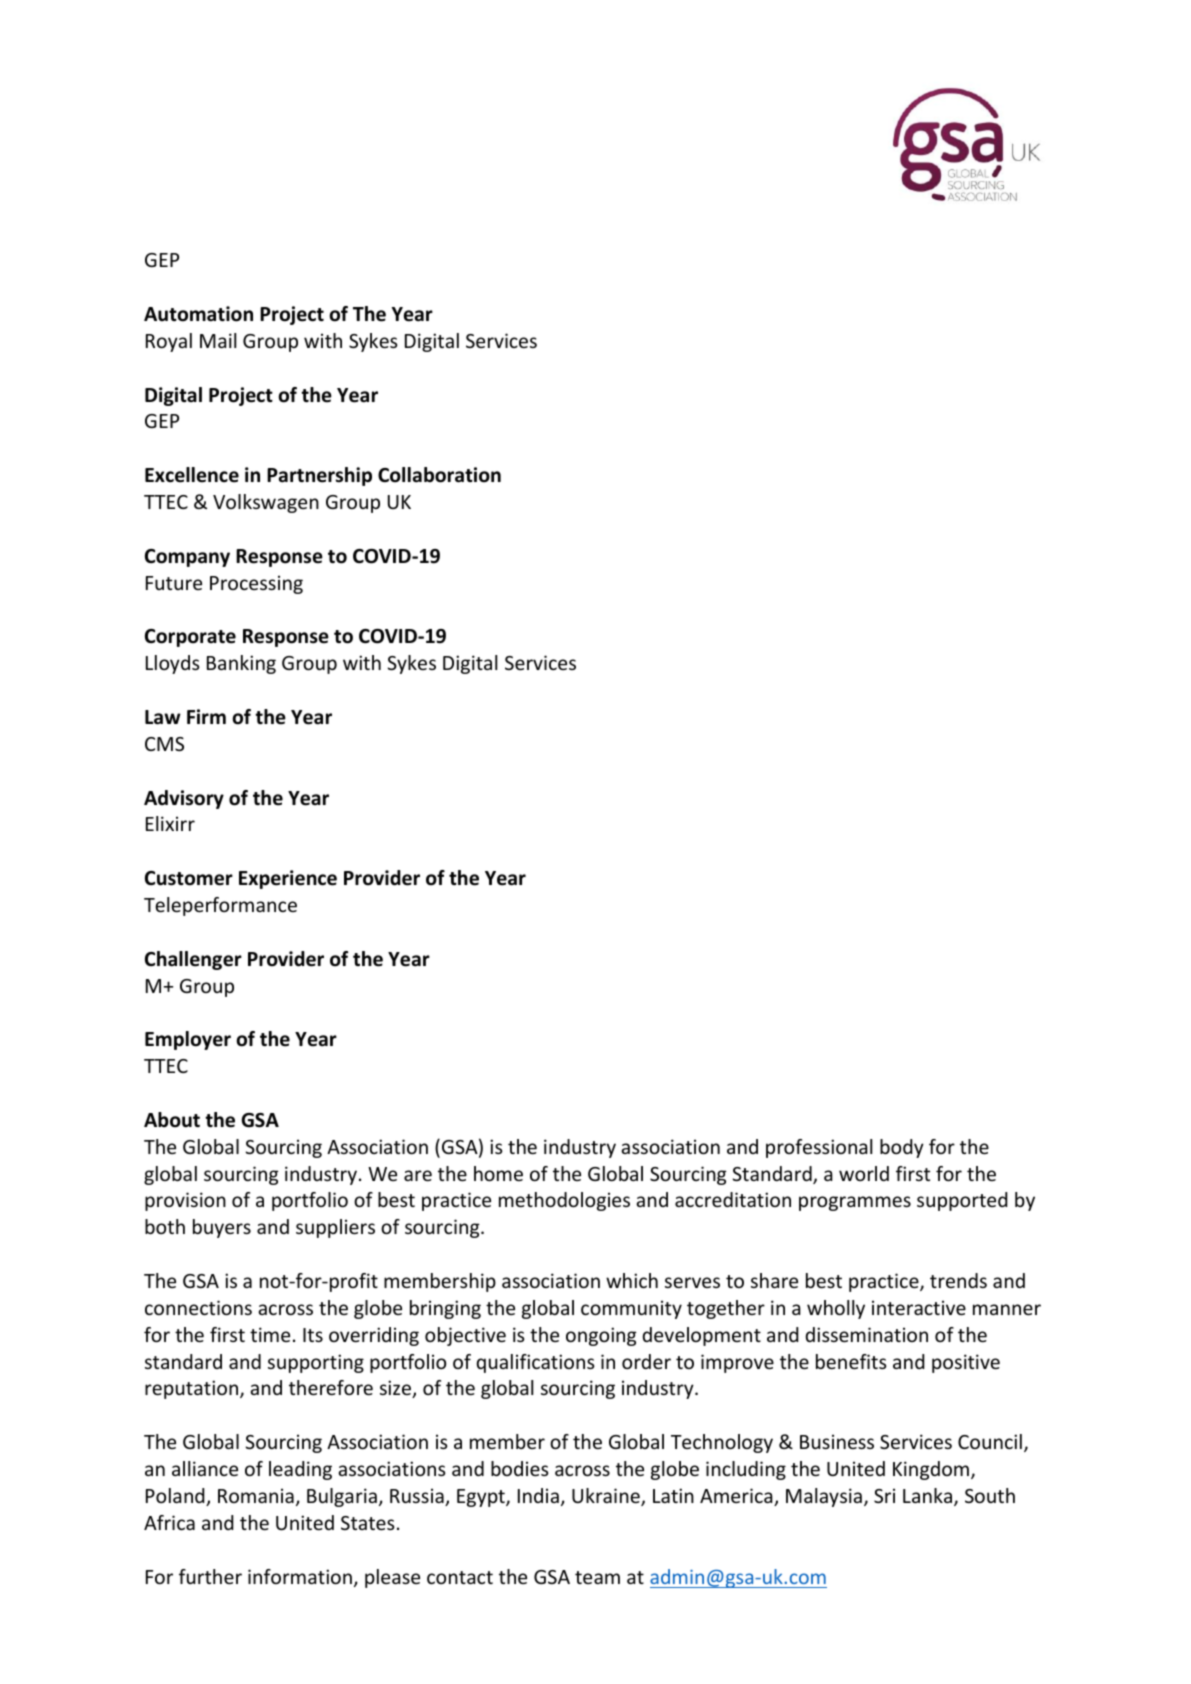 The width and height of the screenshot is (1191, 1684). What do you see at coordinates (902, 1148) in the screenshot?
I see `body` at bounding box center [902, 1148].
